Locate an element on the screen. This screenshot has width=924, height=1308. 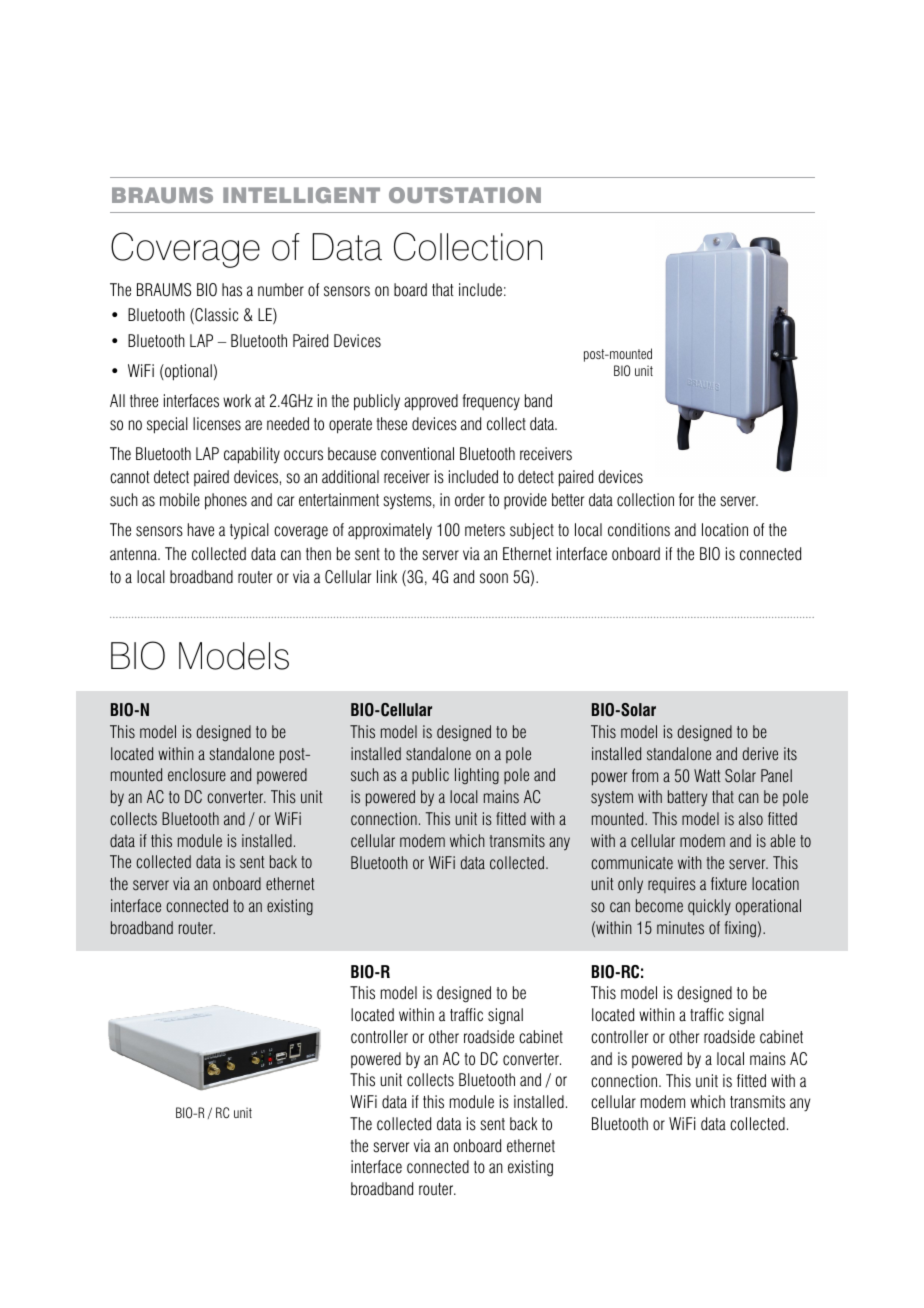
have is located at coordinates (201, 530).
